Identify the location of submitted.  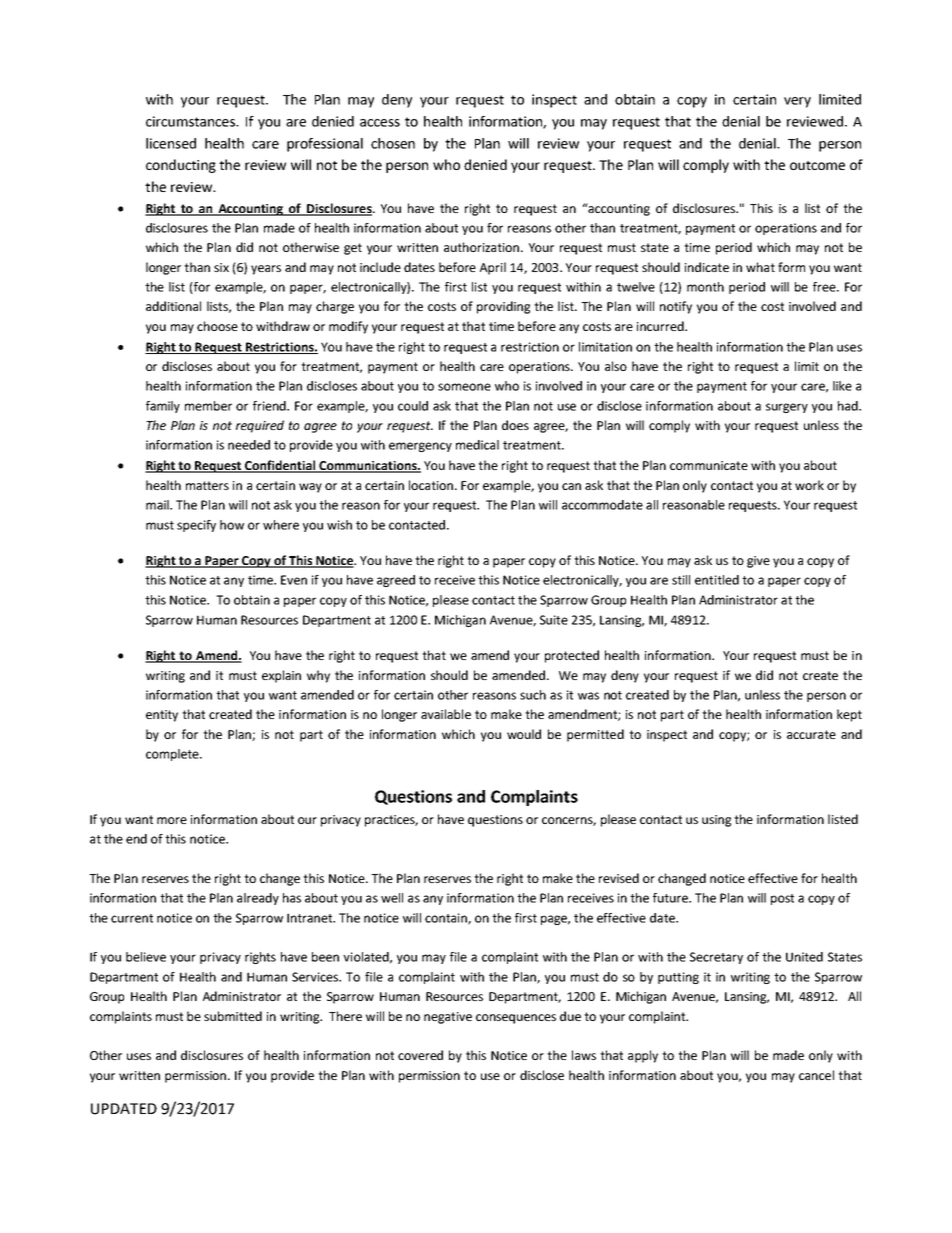
(233, 1016).
